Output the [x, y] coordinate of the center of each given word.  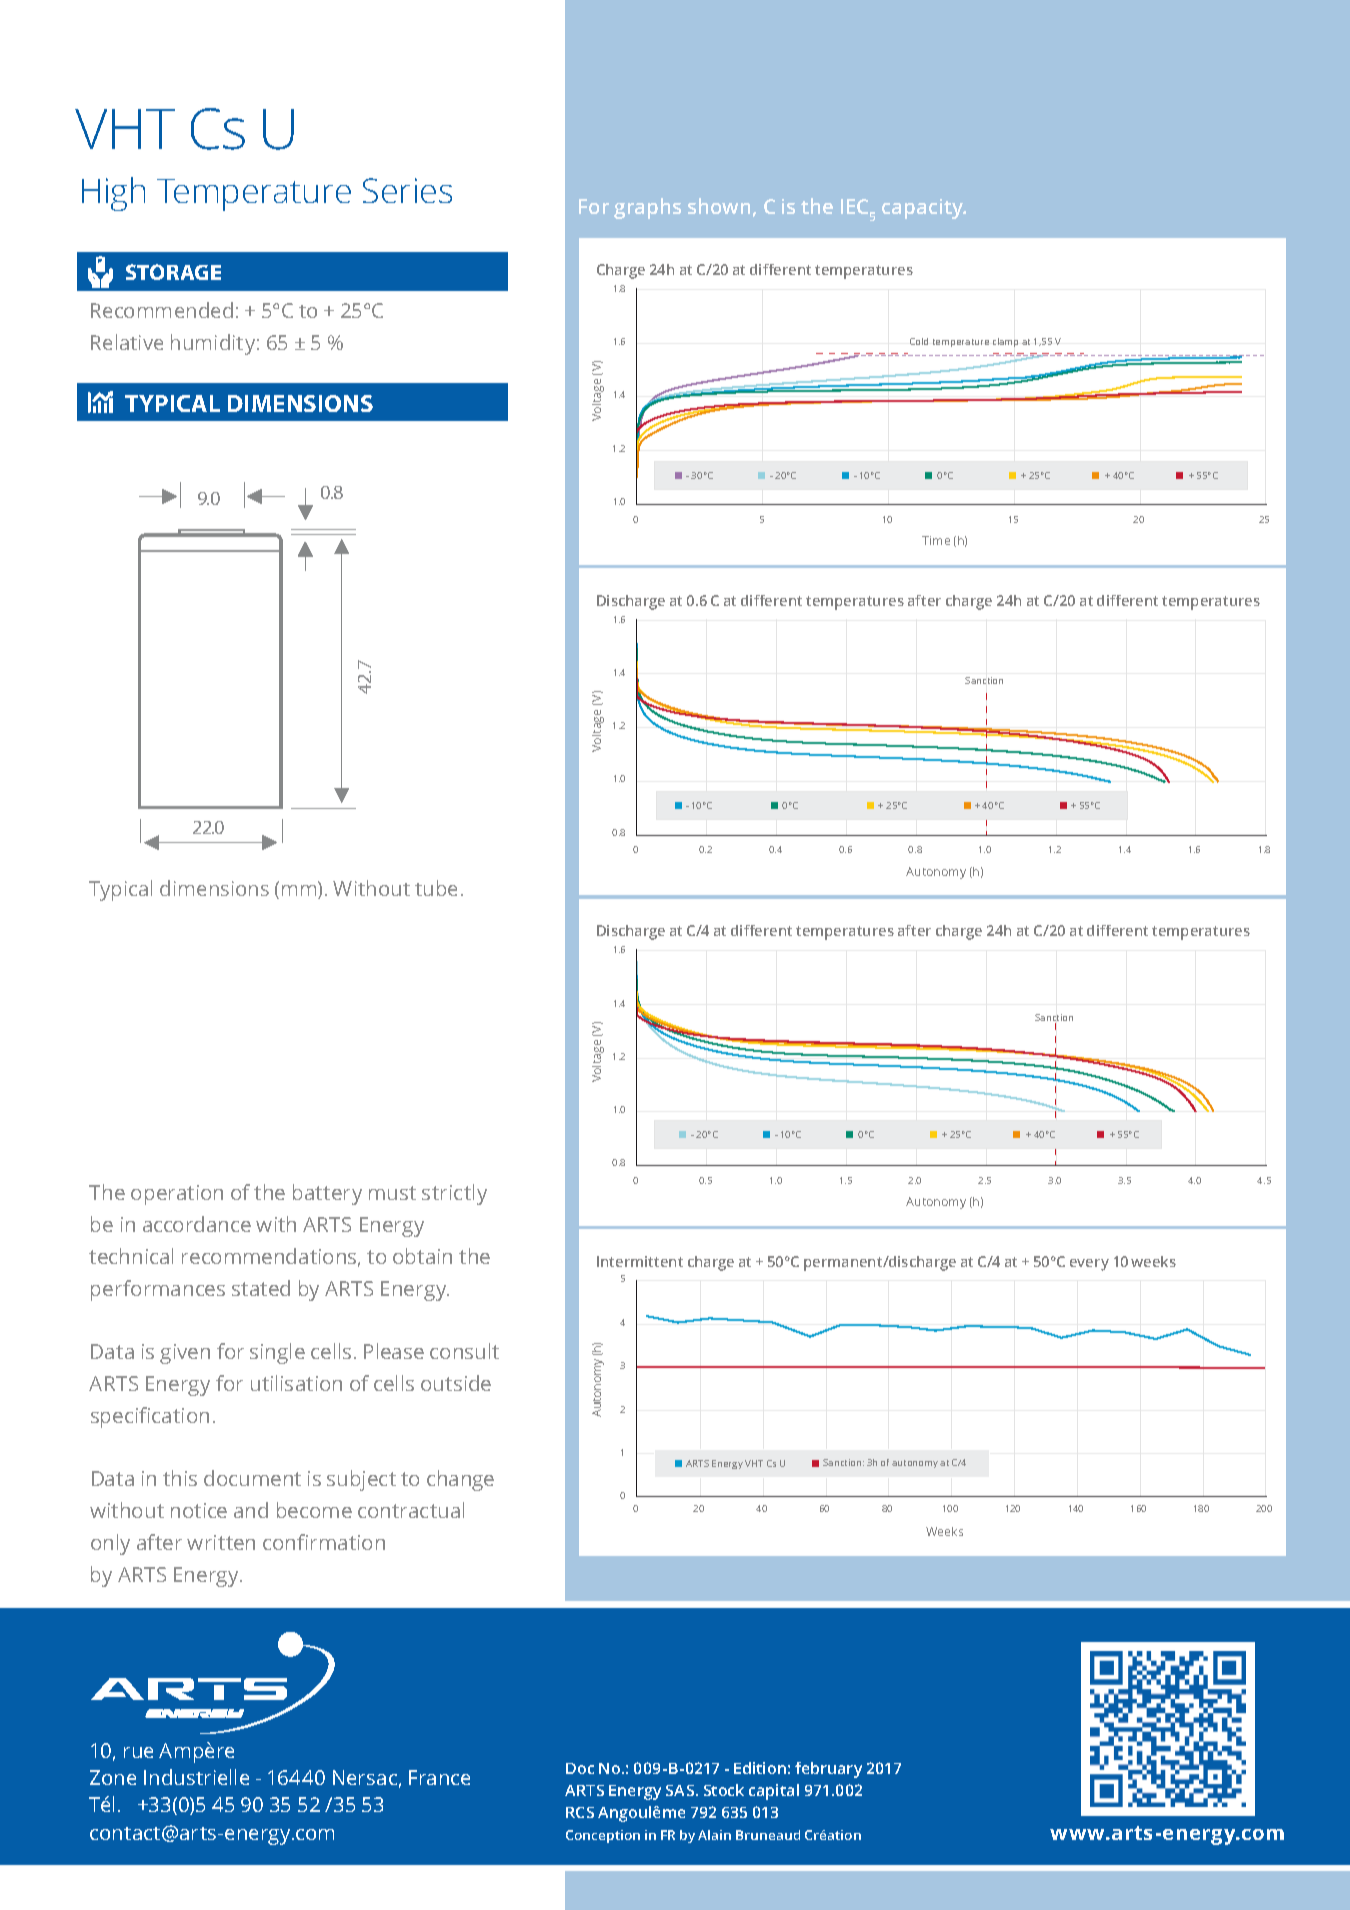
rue [138, 1752]
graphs [647, 208]
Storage [173, 272]
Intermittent [640, 1261]
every [1089, 1265]
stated [261, 1288]
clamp [1005, 342]
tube [436, 888]
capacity [924, 209]
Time [936, 540]
